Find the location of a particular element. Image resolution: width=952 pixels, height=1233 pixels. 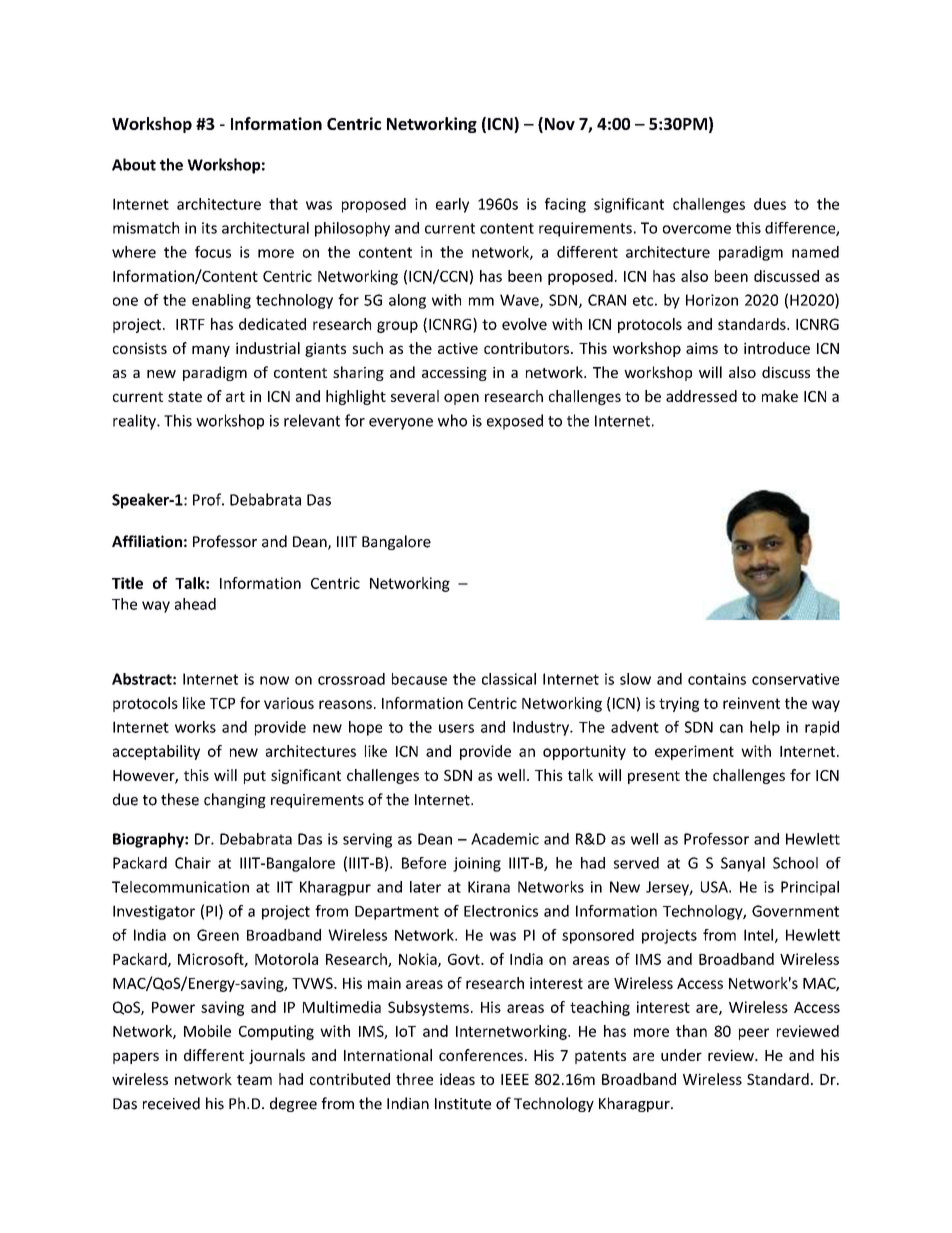

dues is located at coordinates (770, 204).
